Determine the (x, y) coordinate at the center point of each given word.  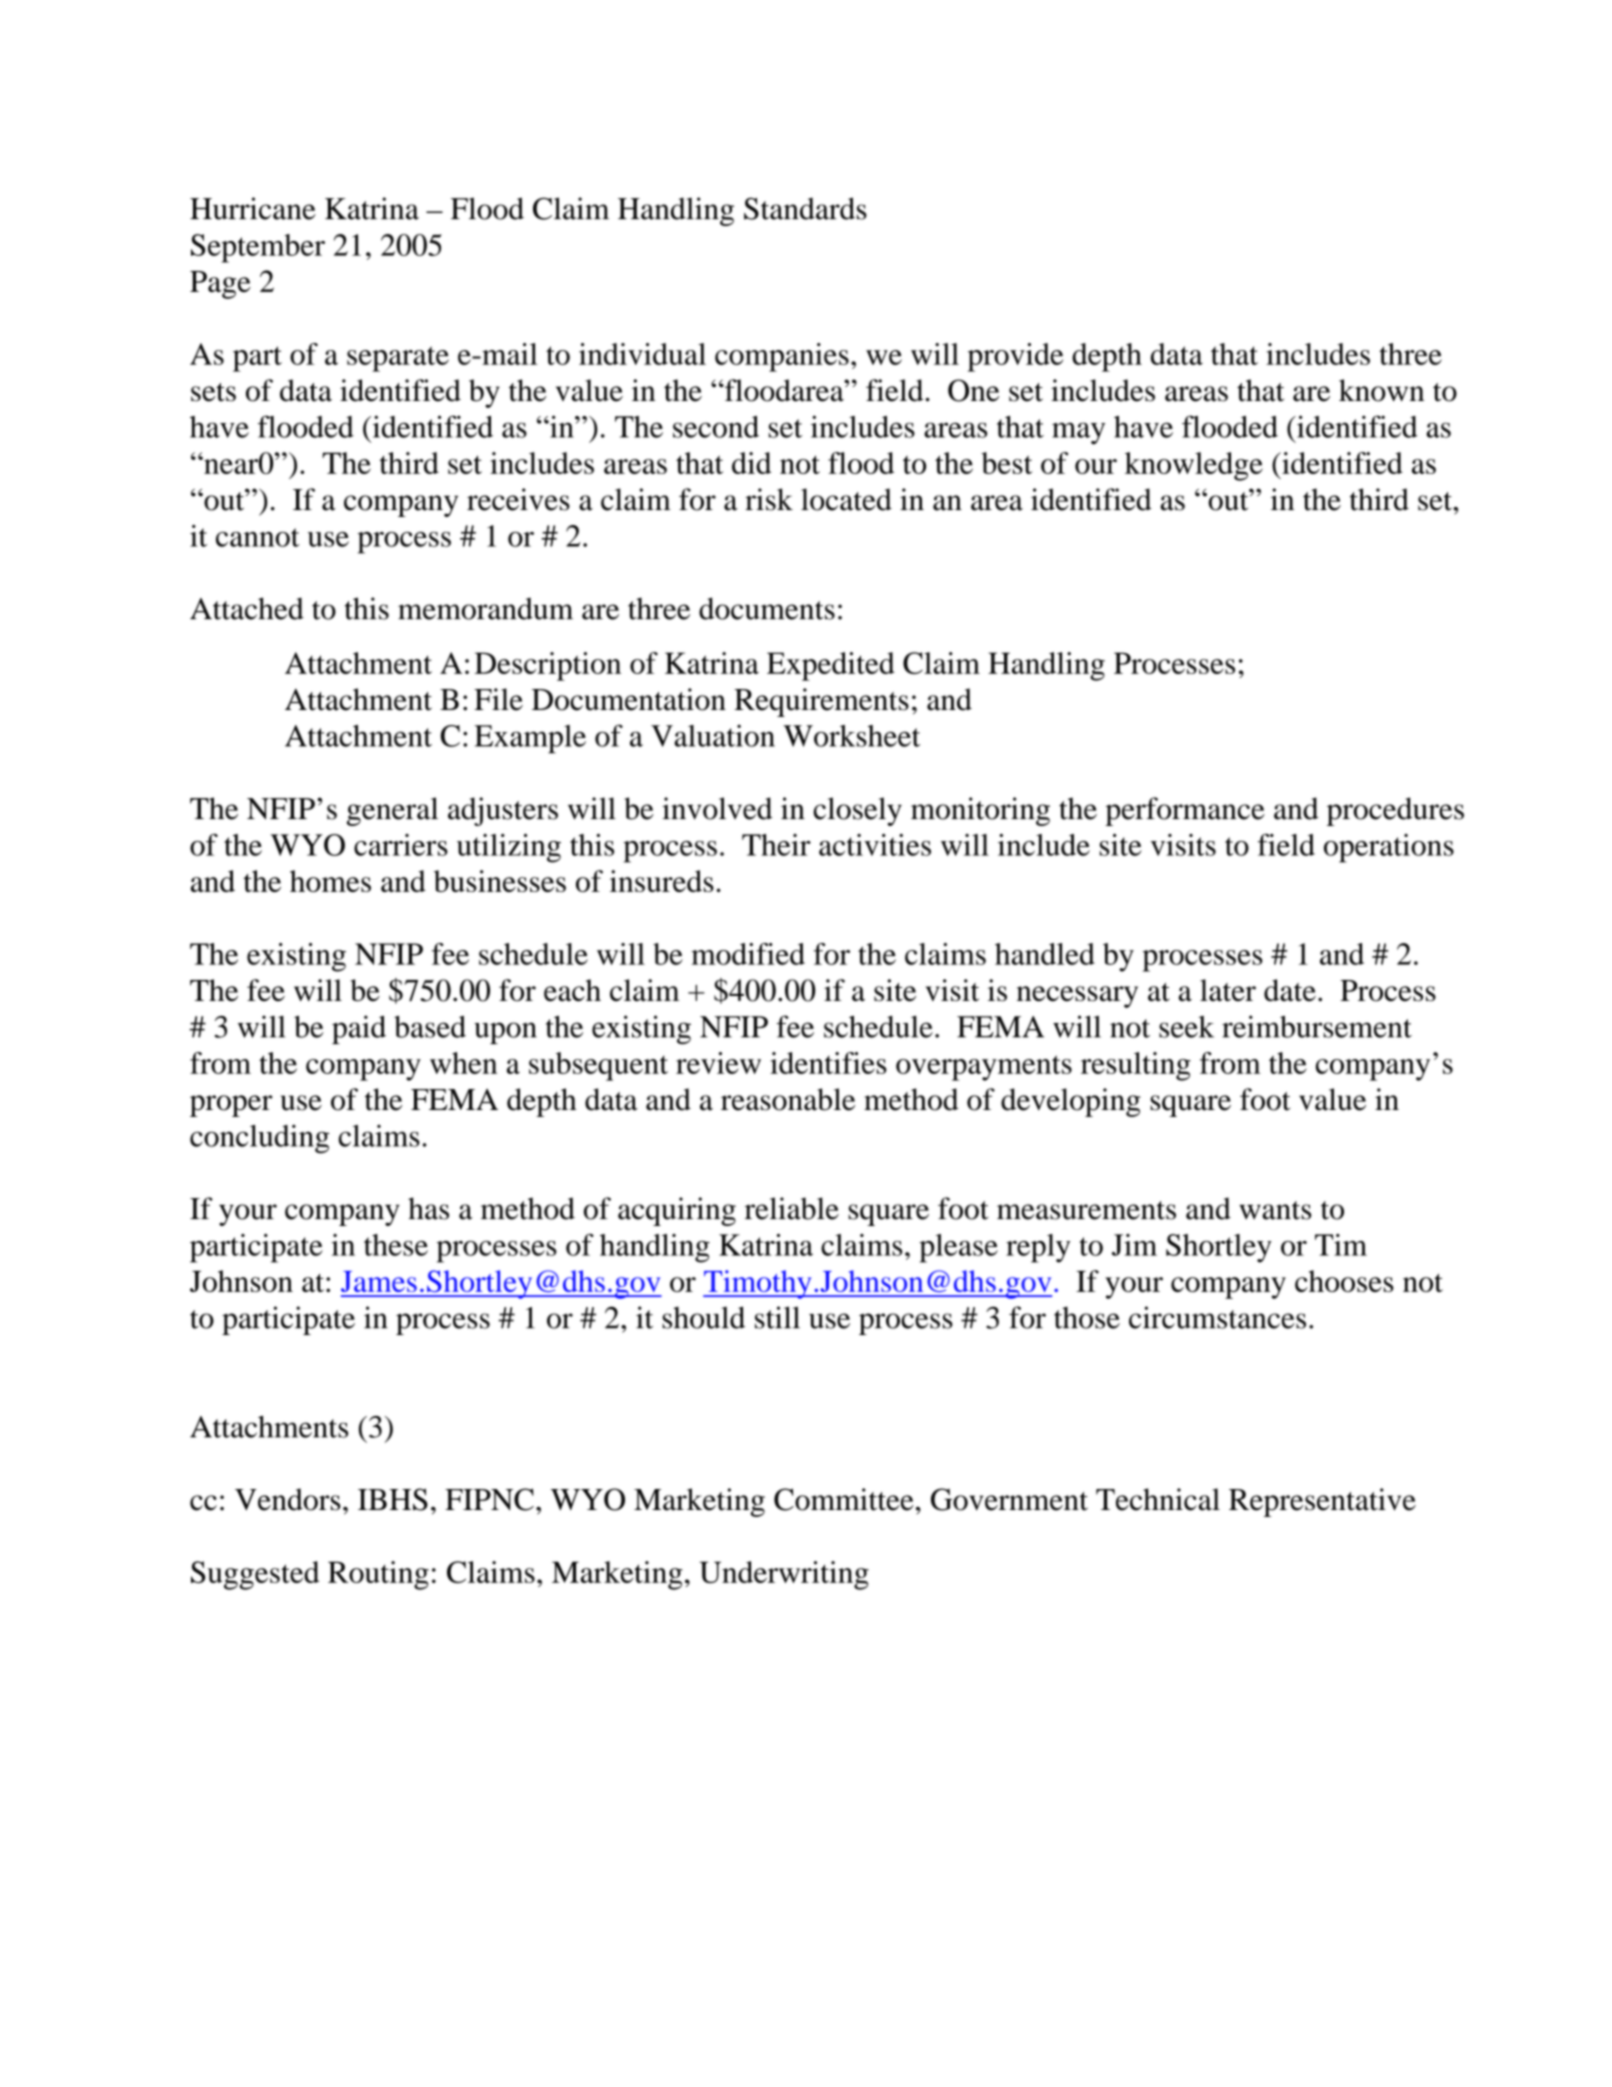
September (258, 248)
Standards (805, 208)
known (1381, 390)
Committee (844, 1499)
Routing (378, 1575)
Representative (1322, 1502)
